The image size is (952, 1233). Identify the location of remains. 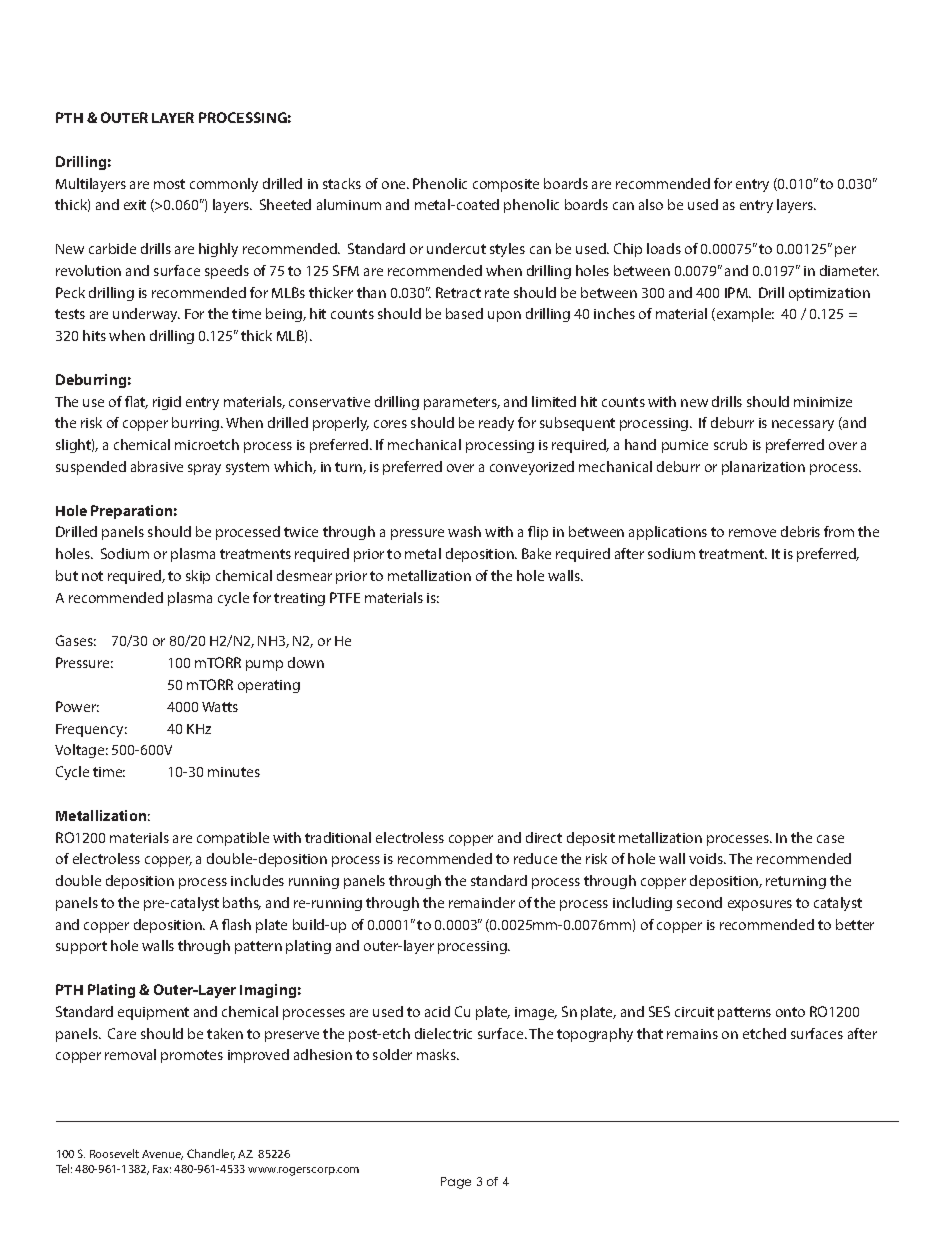
(692, 1034).
